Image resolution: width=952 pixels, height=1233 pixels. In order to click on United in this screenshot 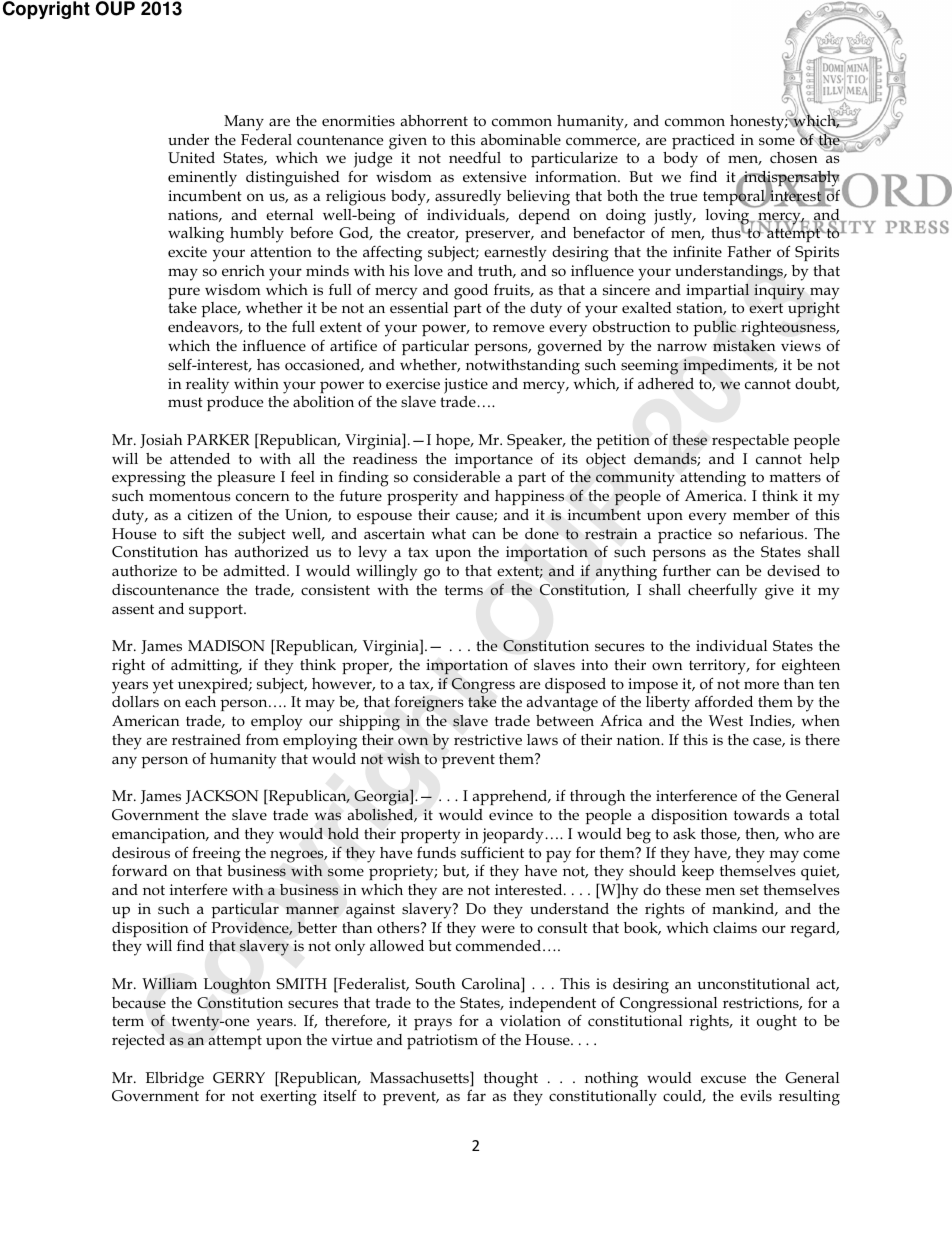, I will do `click(191, 157)`.
